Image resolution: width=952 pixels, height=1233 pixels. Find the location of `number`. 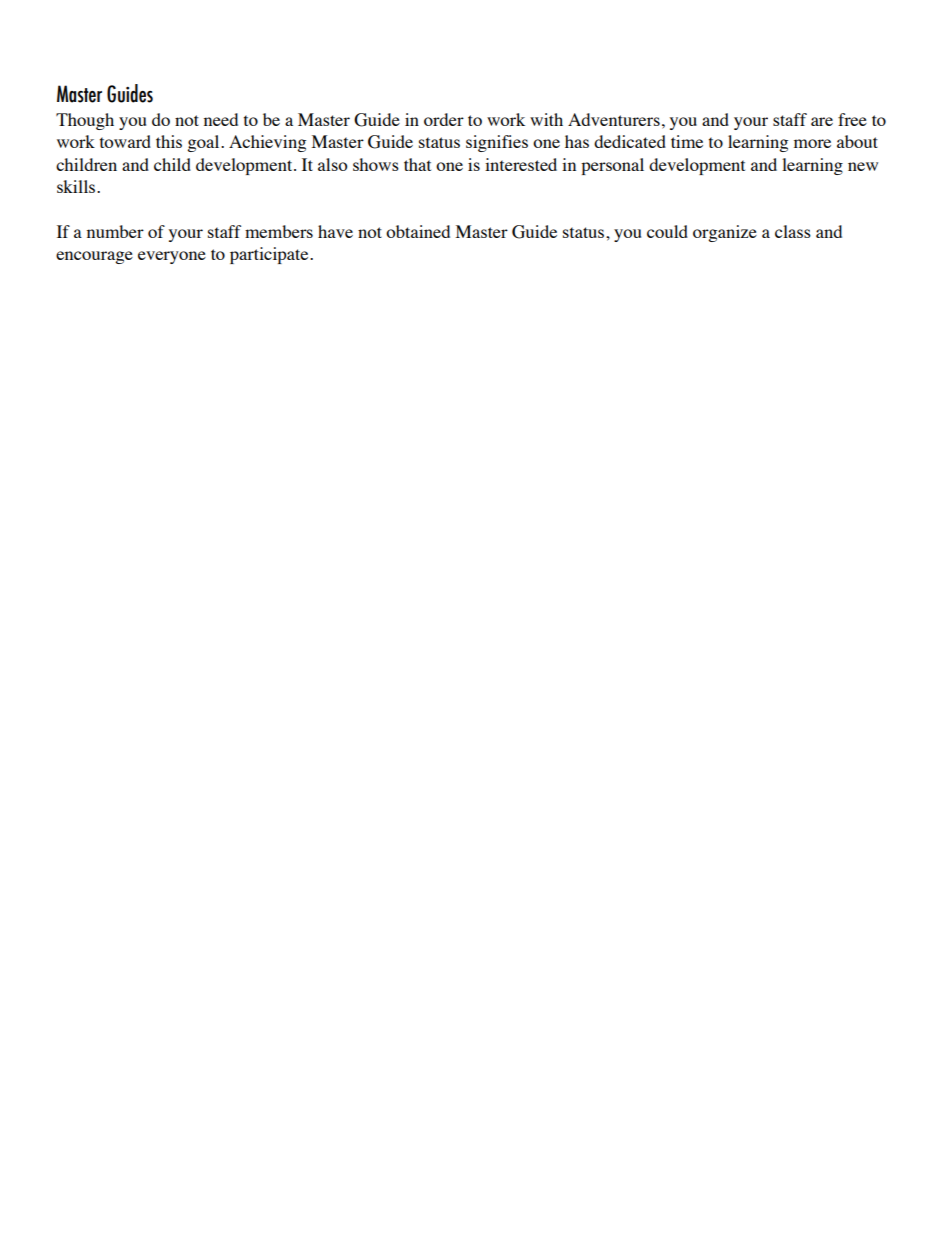

number is located at coordinates (115, 231).
